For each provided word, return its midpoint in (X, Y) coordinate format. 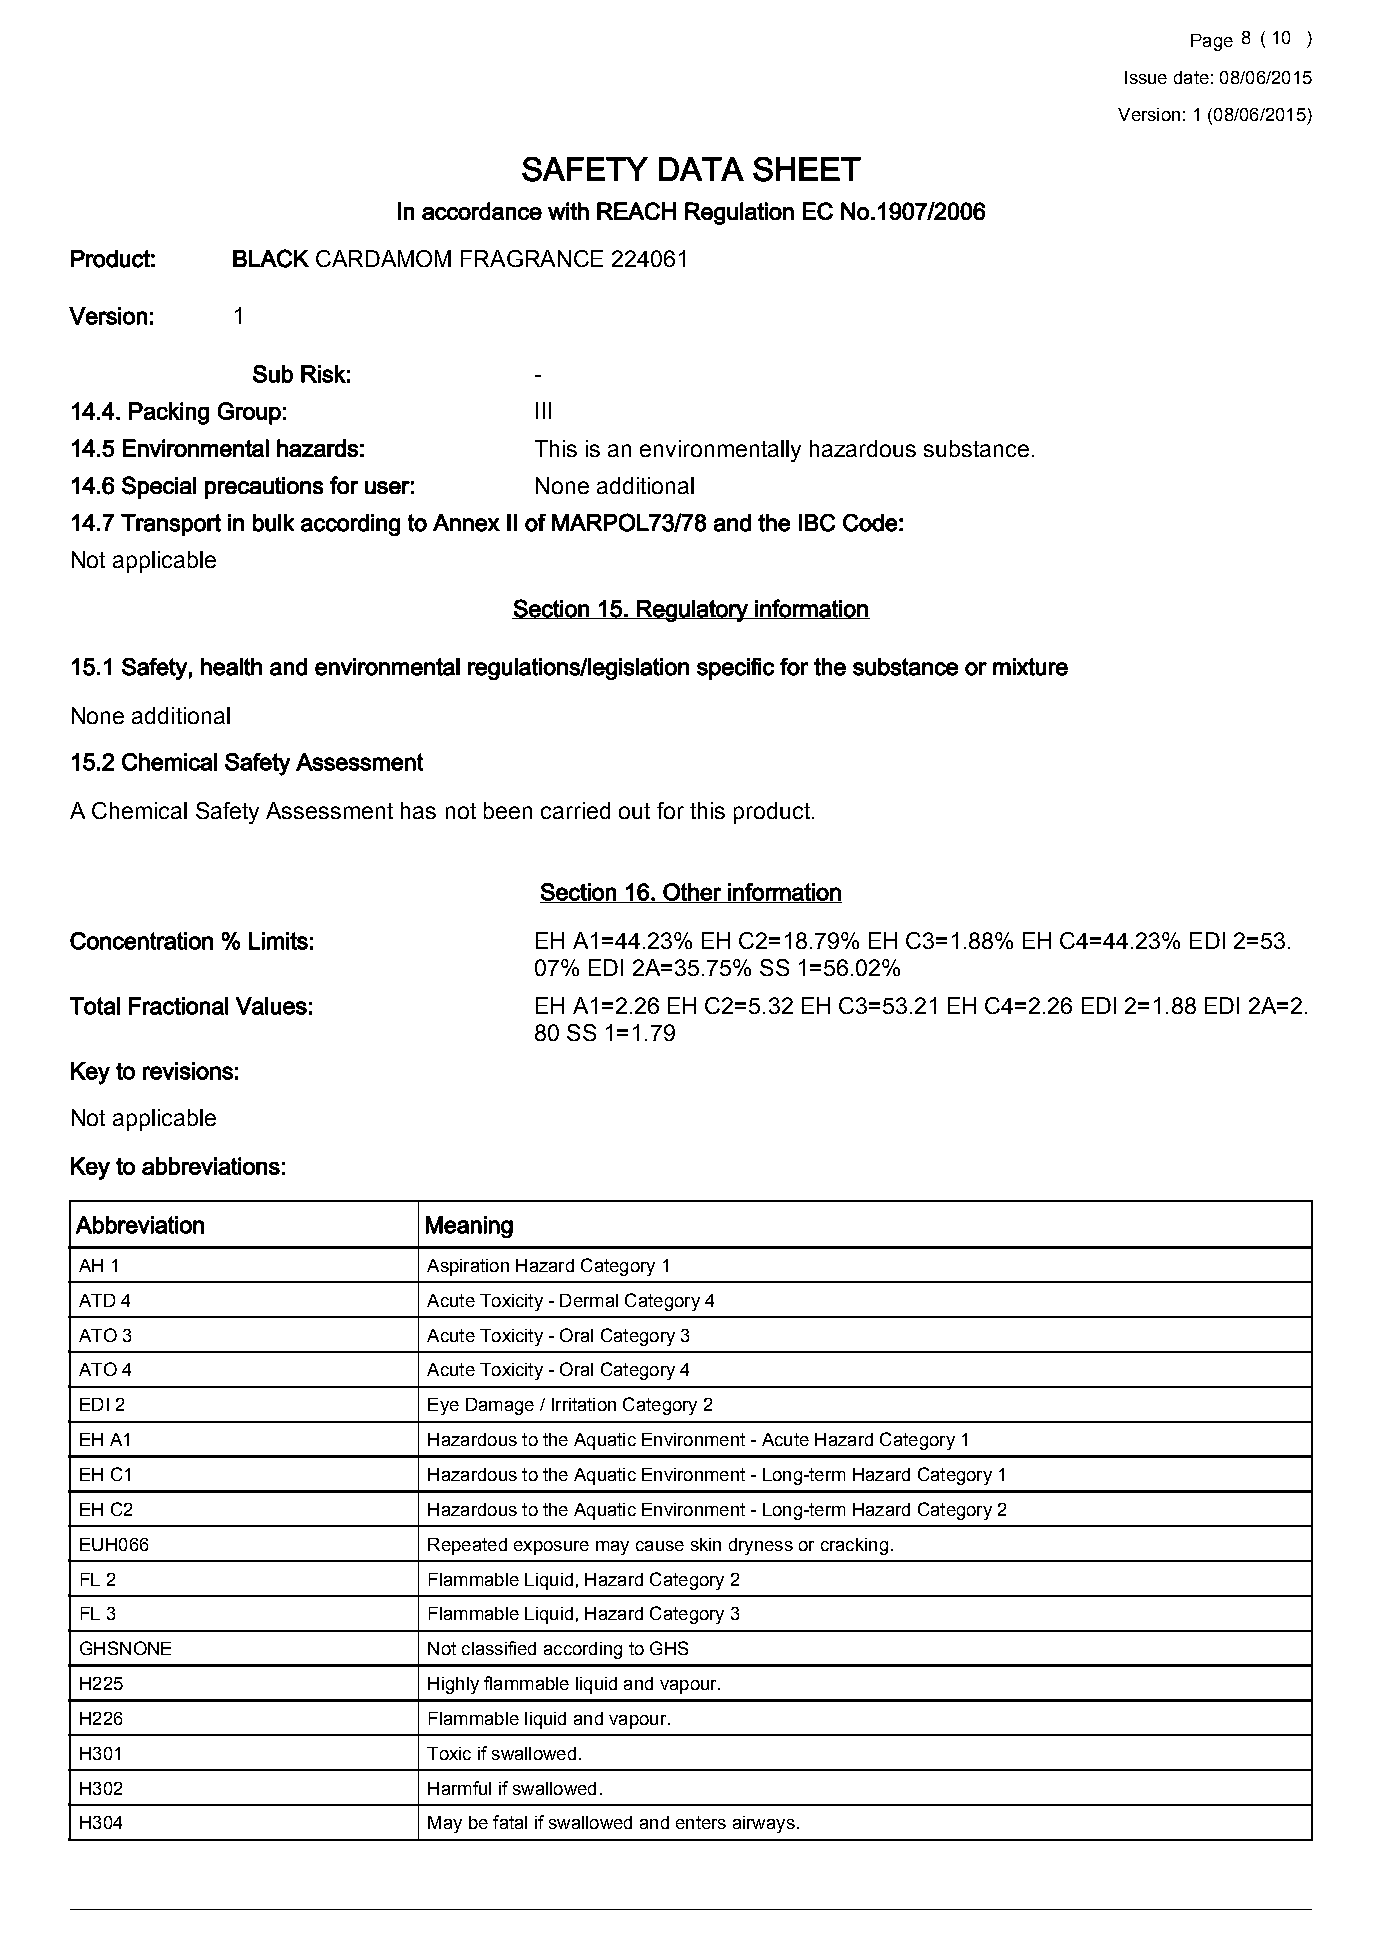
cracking (854, 1546)
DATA (701, 169)
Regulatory (692, 611)
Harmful (459, 1788)
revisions (188, 1071)
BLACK (271, 258)
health (231, 667)
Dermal (589, 1300)
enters (701, 1822)
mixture (1030, 667)
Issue (1146, 77)
